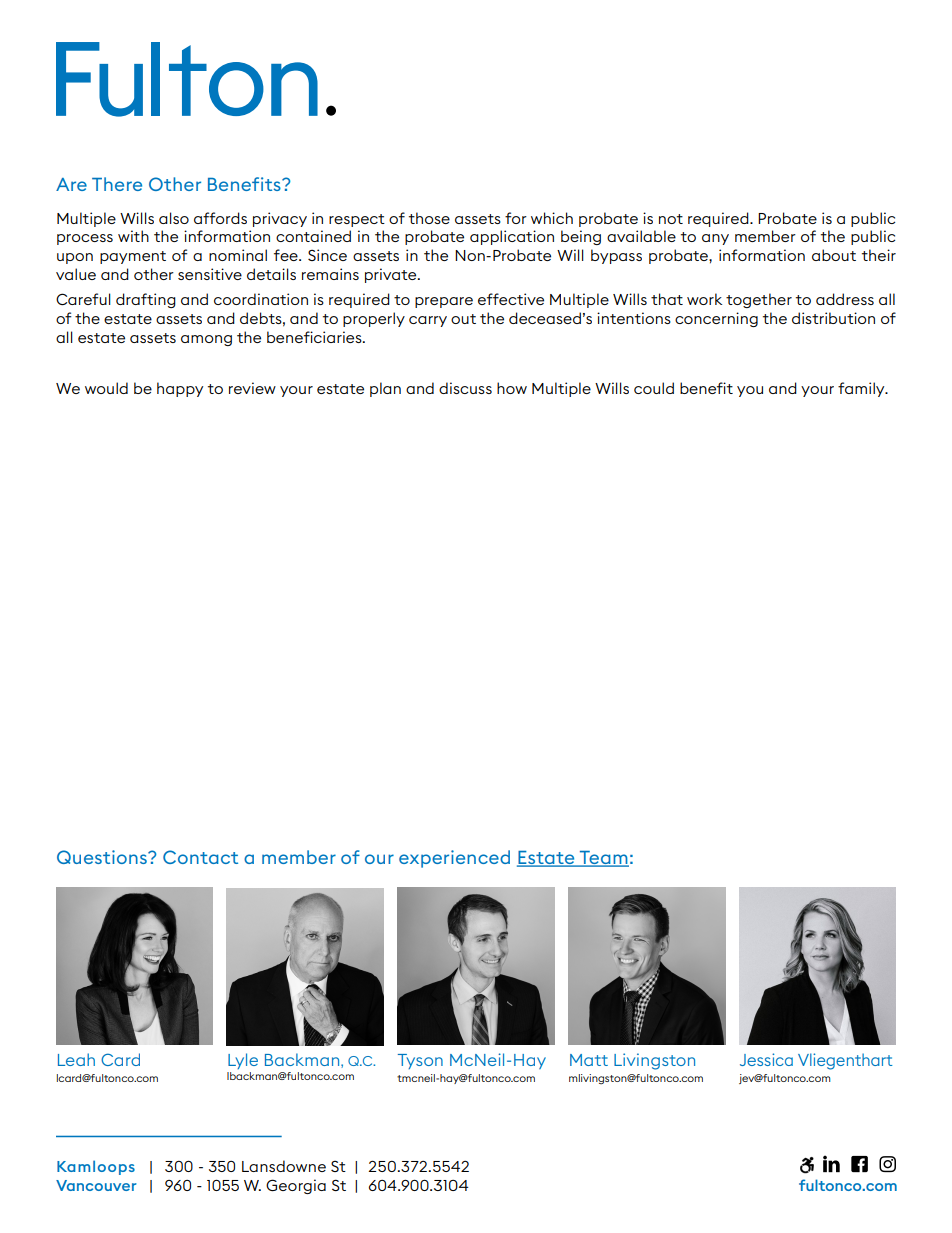 The width and height of the image is (952, 1233). What do you see at coordinates (174, 218) in the image?
I see `also` at bounding box center [174, 218].
